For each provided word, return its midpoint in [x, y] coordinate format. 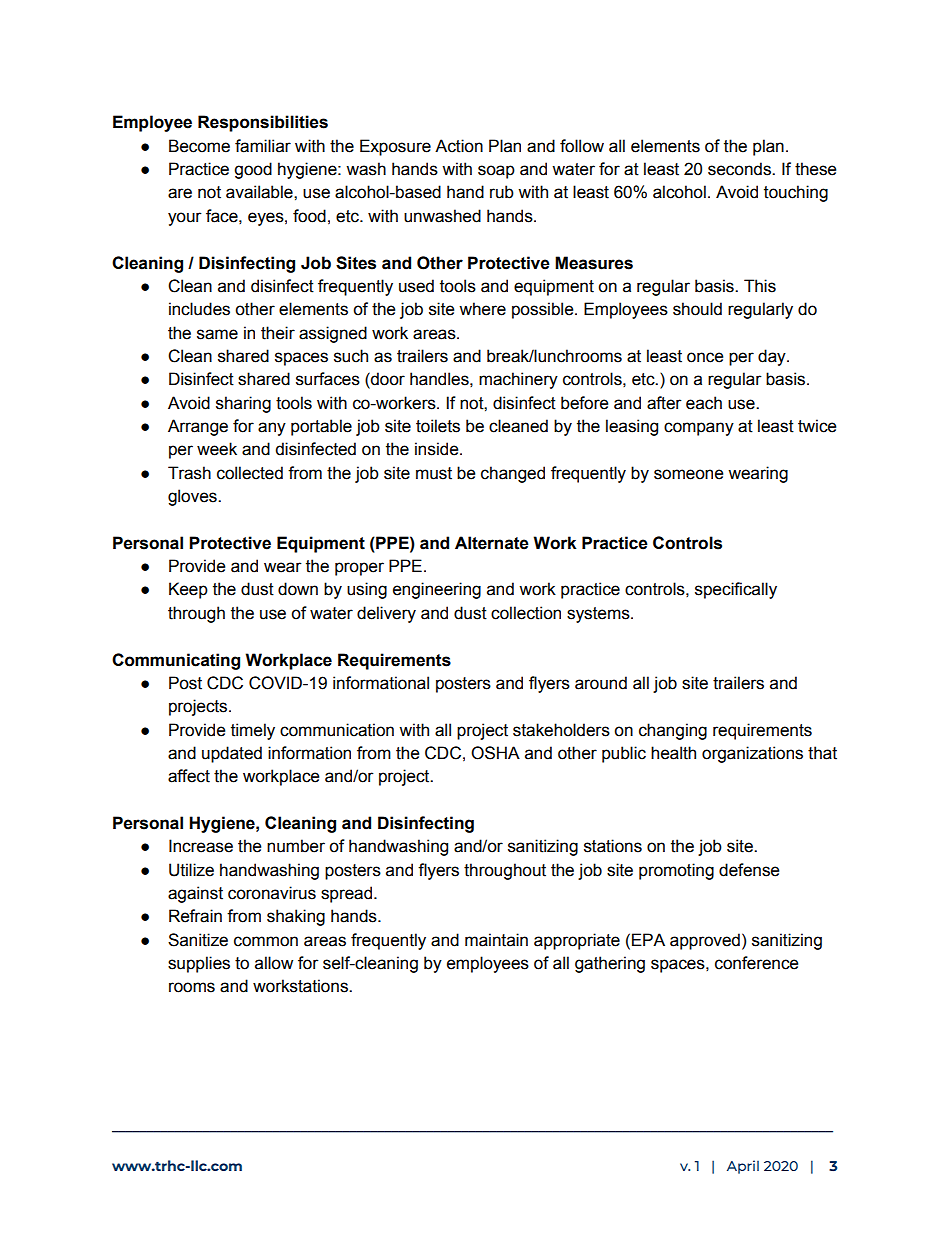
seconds [740, 169]
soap [496, 172]
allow [274, 963]
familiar [263, 146]
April [743, 1167]
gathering [610, 964]
